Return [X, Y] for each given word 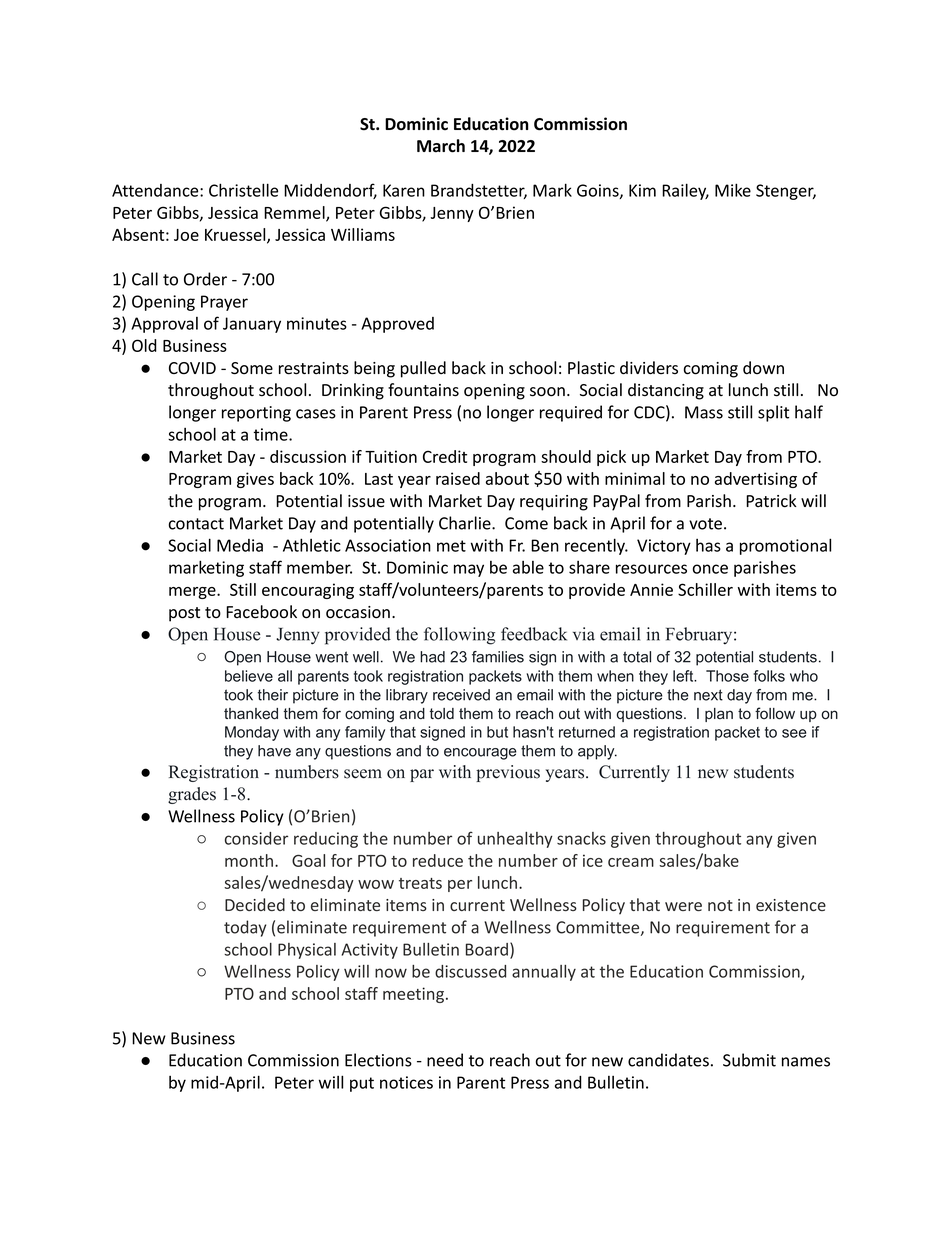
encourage [480, 754]
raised [458, 478]
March [441, 146]
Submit [749, 1060]
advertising [756, 480]
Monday [252, 733]
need [445, 1060]
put [362, 1084]
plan [719, 715]
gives [255, 480]
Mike [733, 190]
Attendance [156, 190]
